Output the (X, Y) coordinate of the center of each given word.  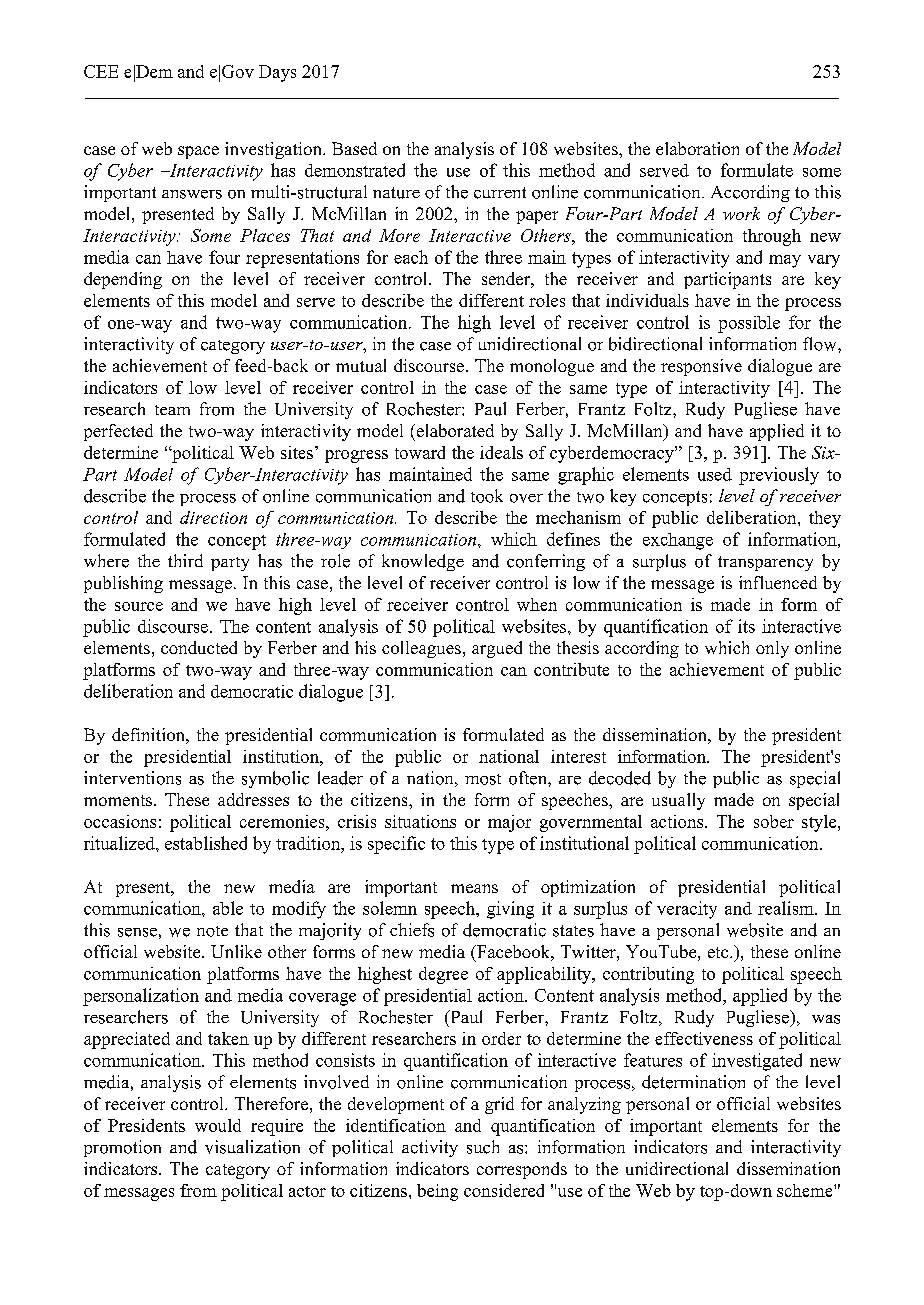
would (218, 1125)
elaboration (697, 148)
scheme (806, 1190)
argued (497, 649)
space (198, 152)
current (500, 193)
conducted (199, 647)
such (483, 1147)
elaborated (454, 430)
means (474, 888)
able (228, 908)
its (746, 626)
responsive (701, 367)
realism (787, 908)
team (172, 410)
